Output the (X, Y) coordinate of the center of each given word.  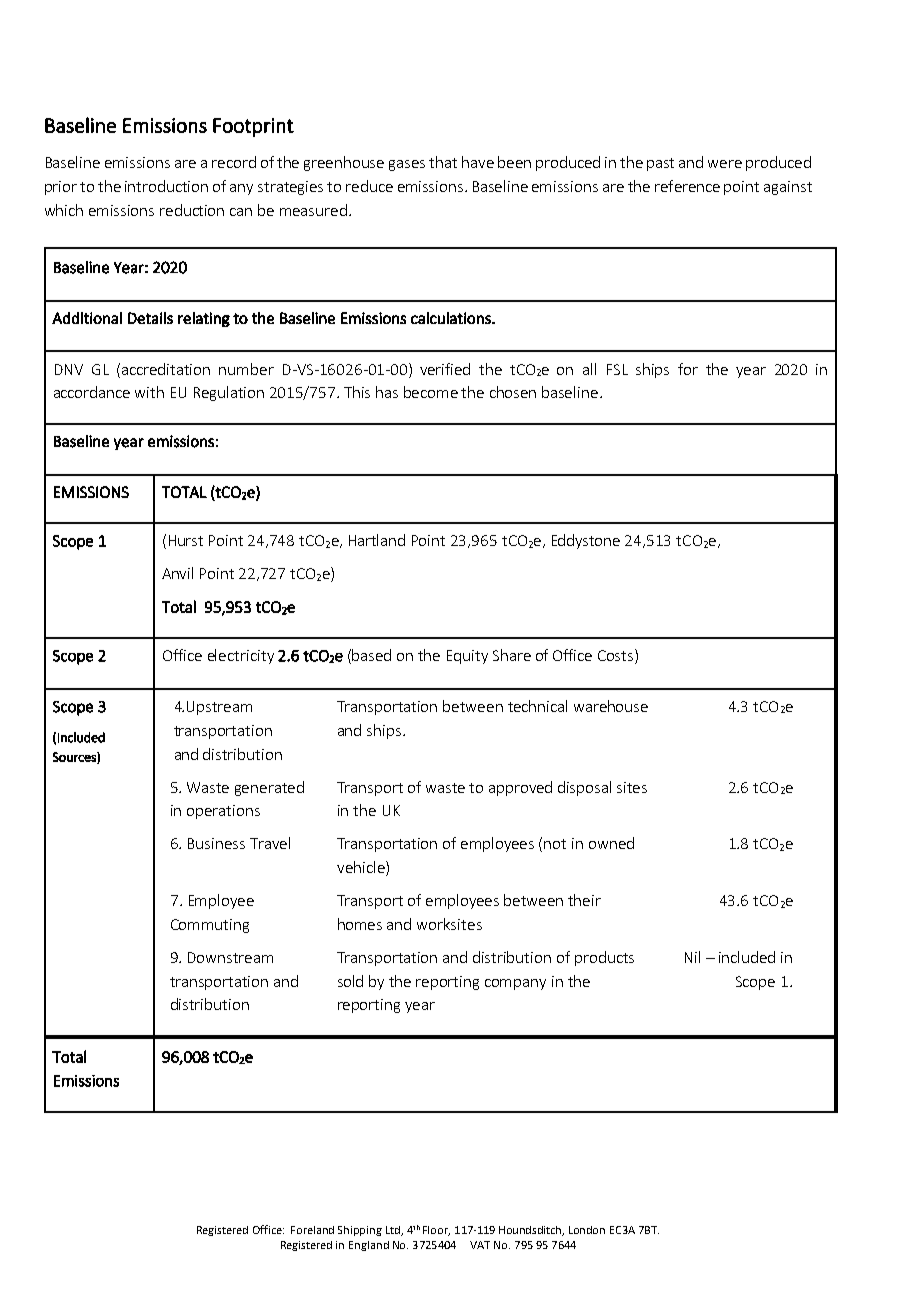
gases (407, 165)
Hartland (377, 540)
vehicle (362, 868)
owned (611, 843)
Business (216, 843)
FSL (617, 369)
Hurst (186, 540)
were (725, 164)
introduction (166, 186)
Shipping (360, 1231)
